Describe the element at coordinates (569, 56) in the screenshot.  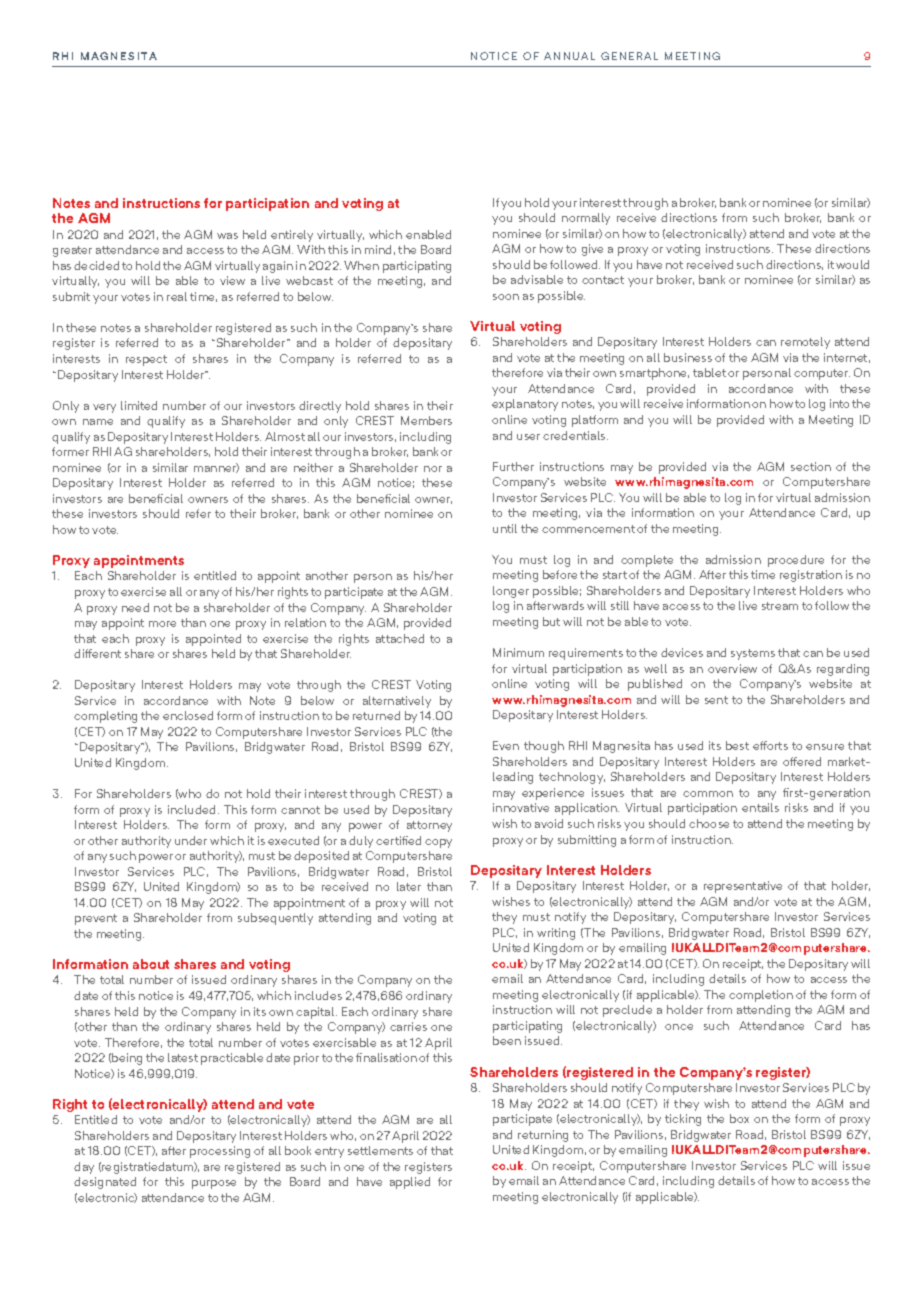
I see `ANNUAL` at that location.
